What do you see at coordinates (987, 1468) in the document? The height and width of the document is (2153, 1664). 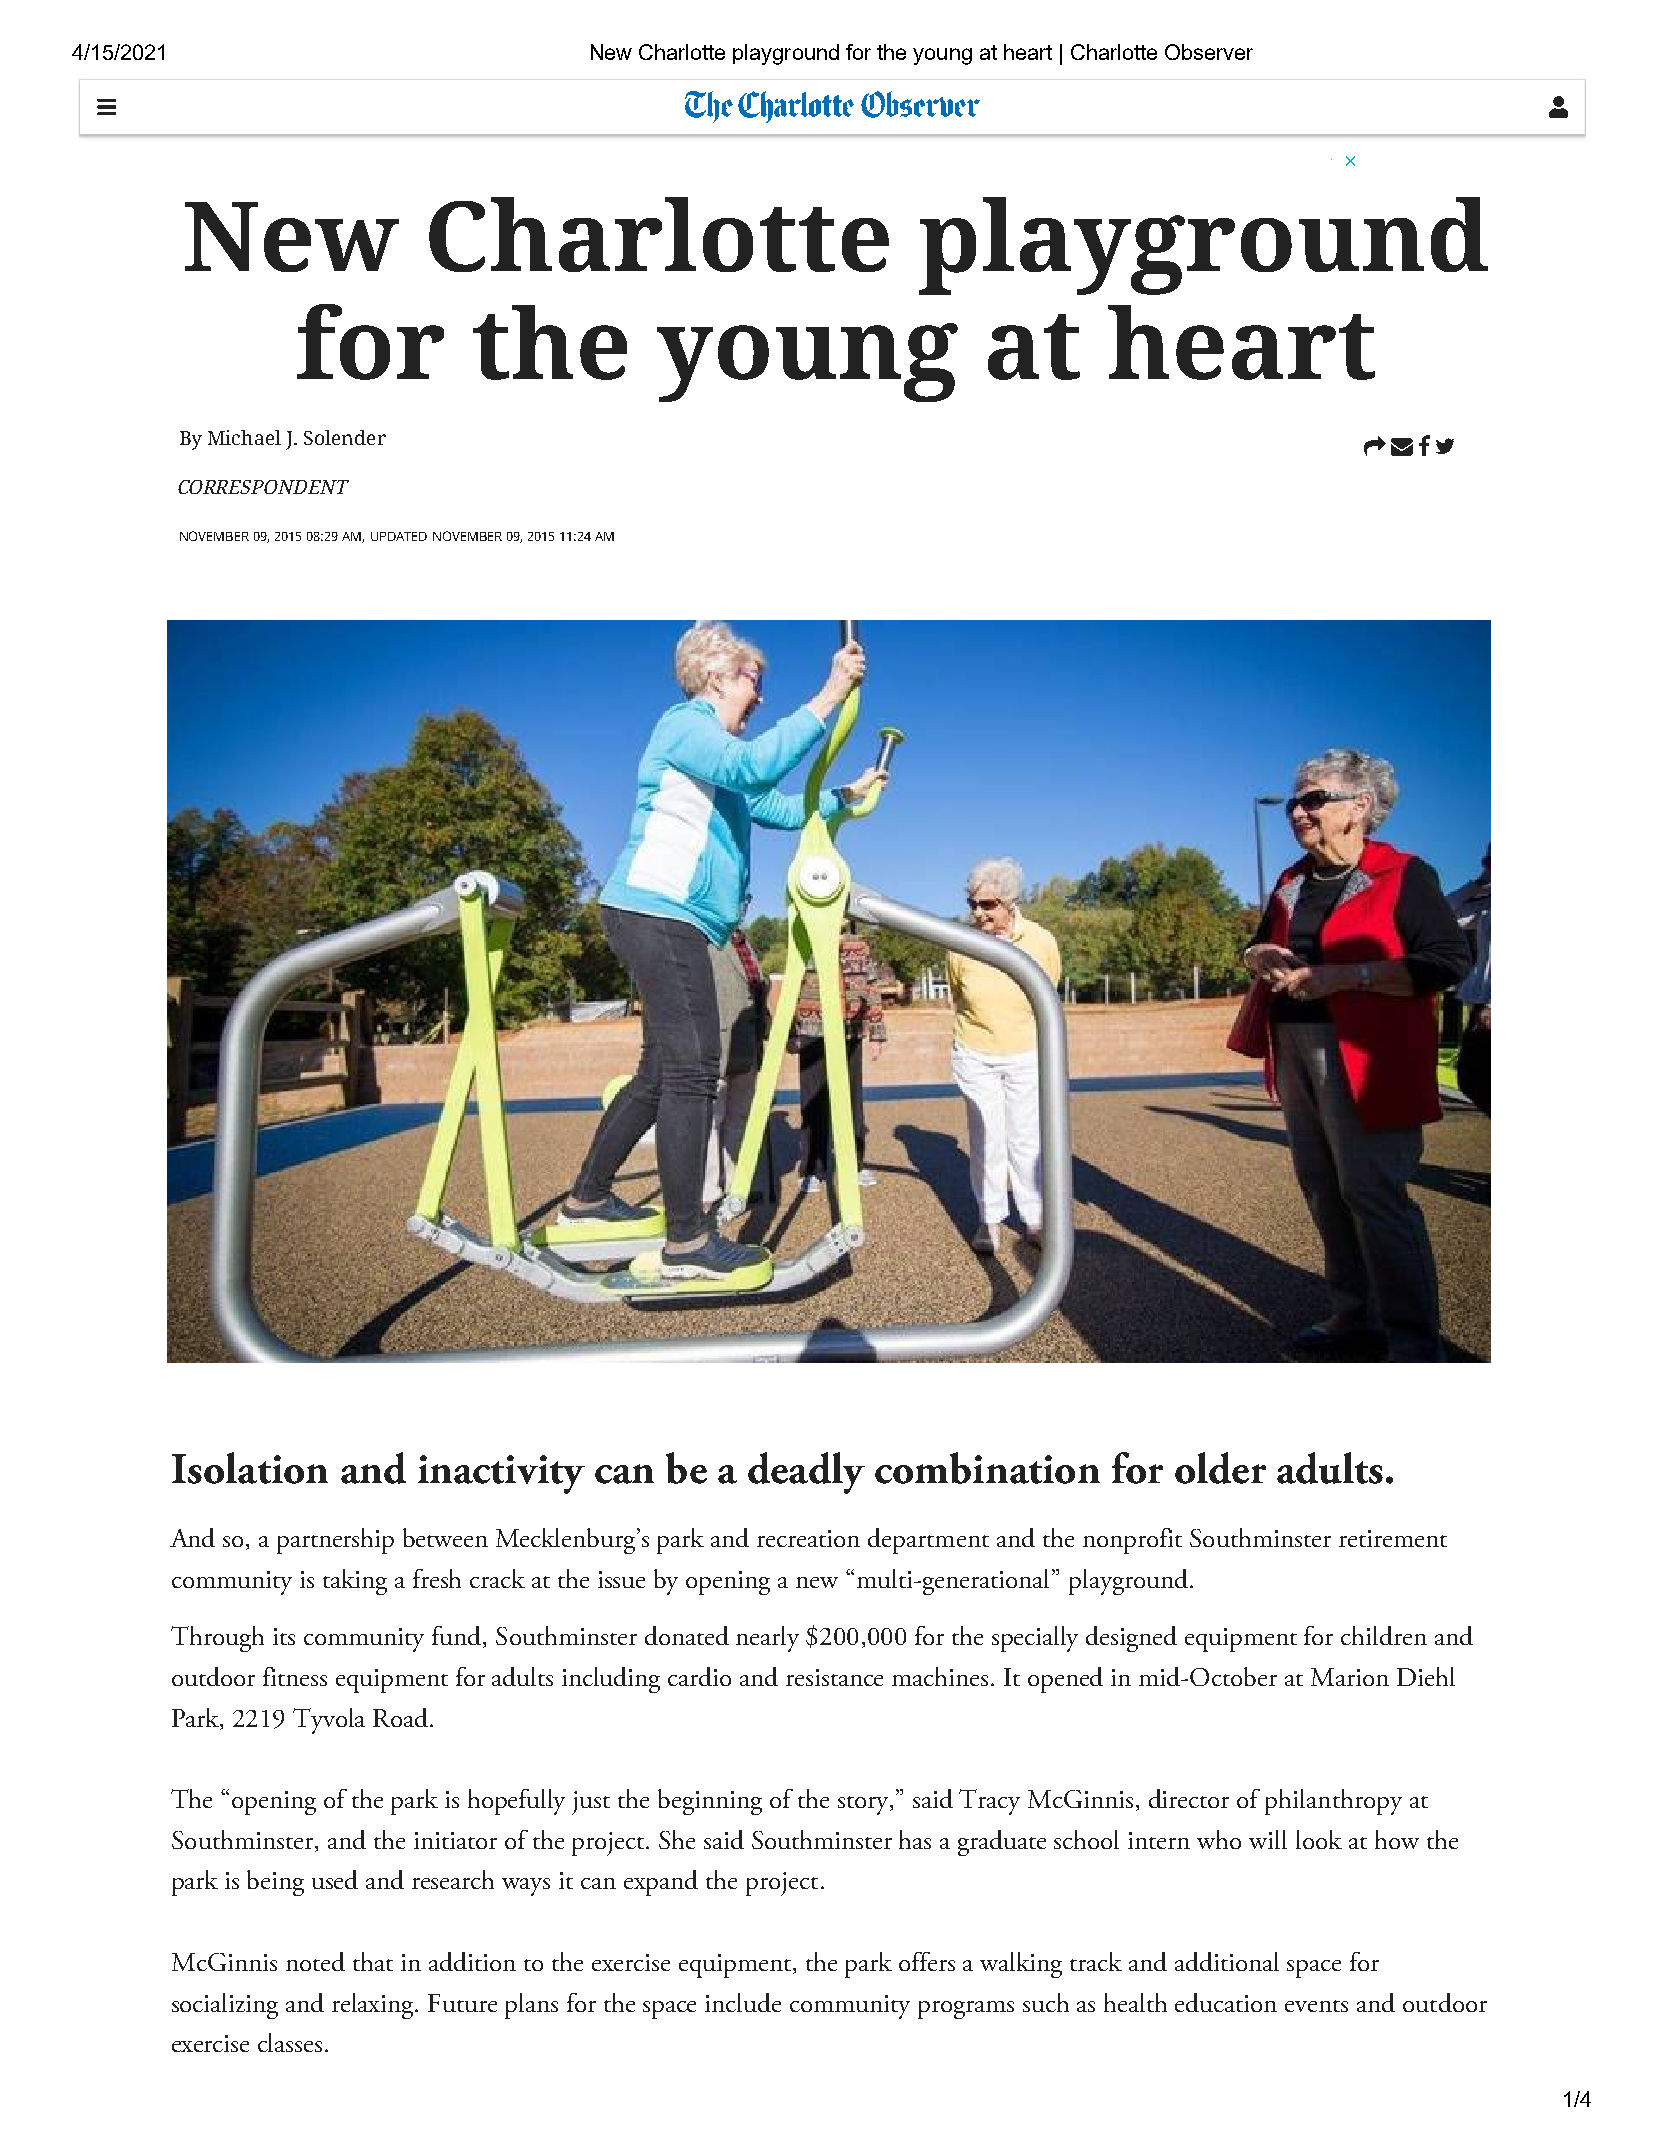 I see `combination` at bounding box center [987, 1468].
